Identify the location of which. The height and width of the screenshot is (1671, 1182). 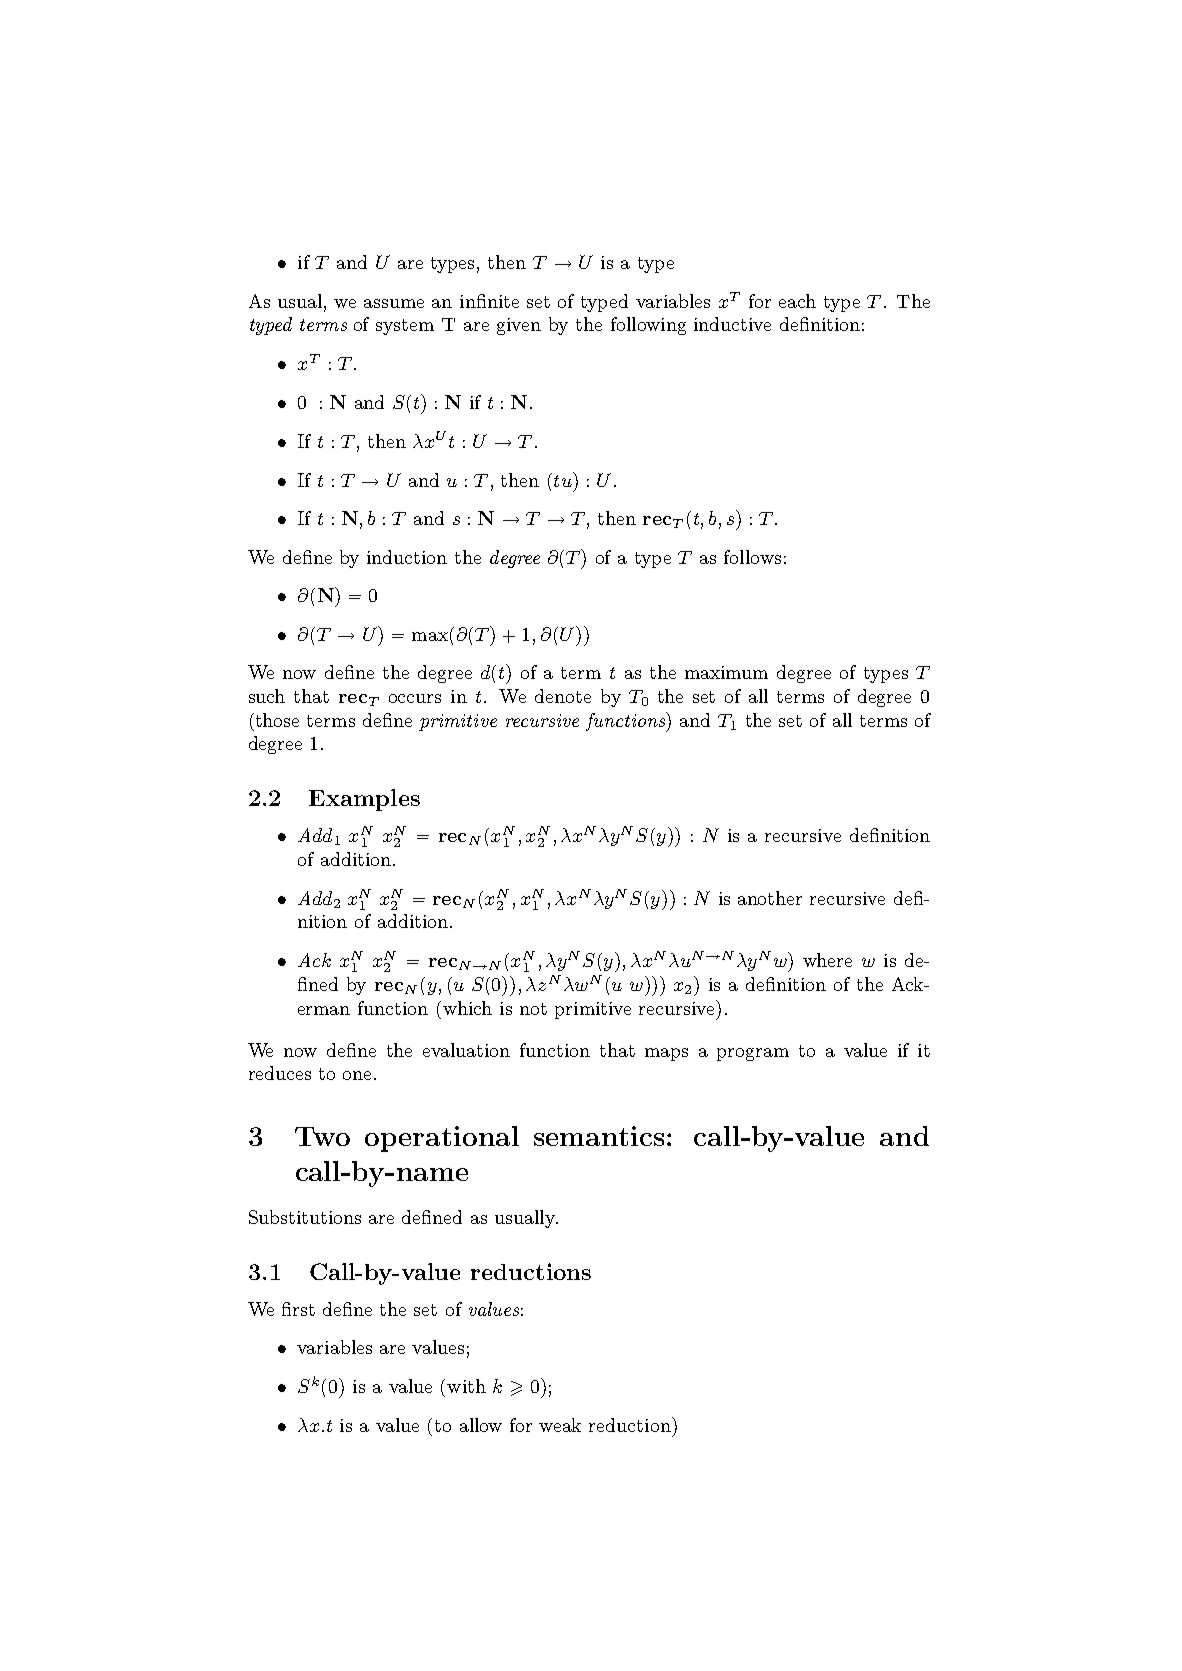
(467, 1008).
